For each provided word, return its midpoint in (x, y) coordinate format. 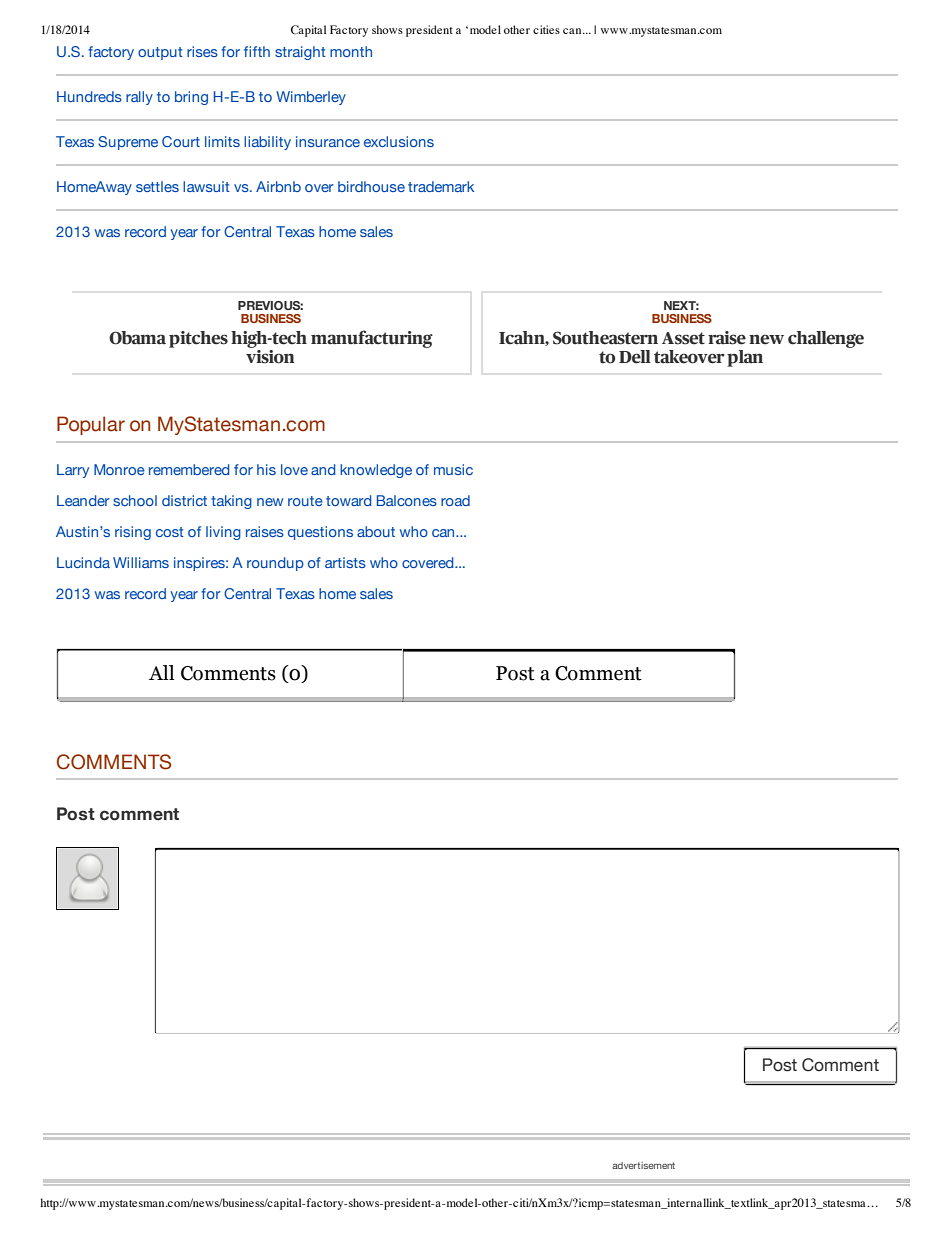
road (455, 500)
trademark (441, 186)
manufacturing (372, 339)
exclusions (399, 141)
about (376, 531)
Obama (137, 338)
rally (139, 98)
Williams (141, 562)
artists (345, 562)
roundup (275, 564)
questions (320, 533)
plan (745, 358)
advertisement (643, 1165)
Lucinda (83, 562)
